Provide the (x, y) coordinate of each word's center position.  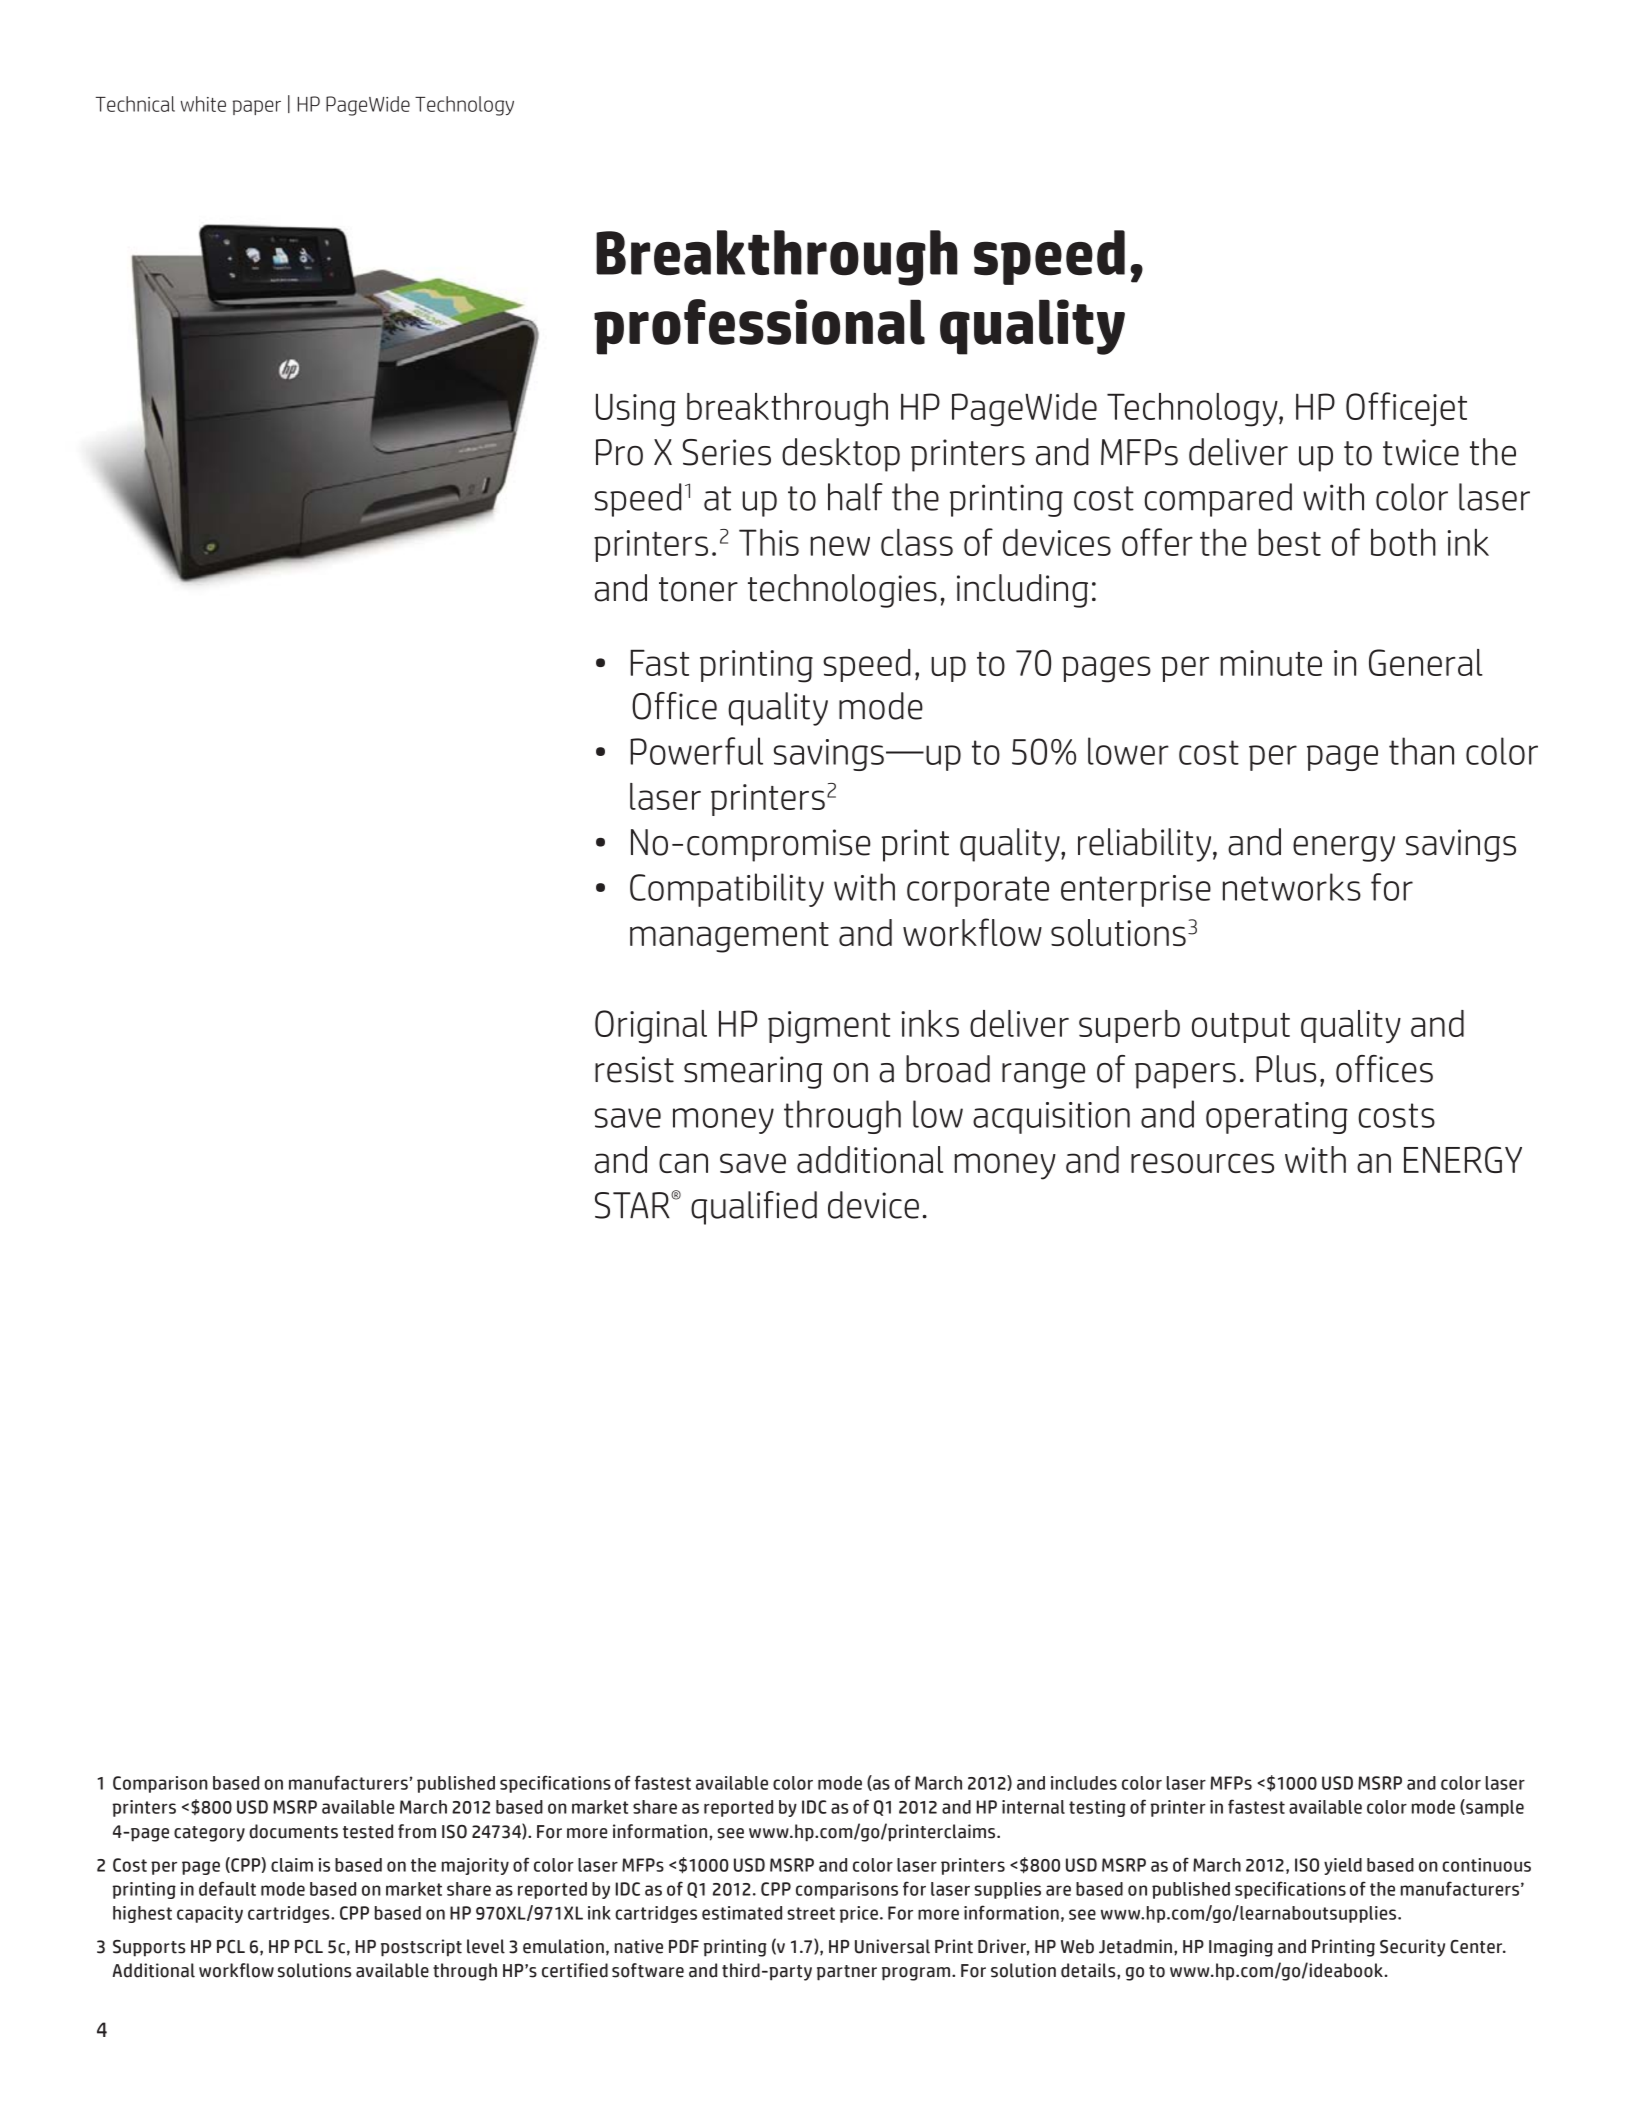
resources (1202, 1163)
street (811, 1913)
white (203, 104)
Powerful (696, 751)
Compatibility (727, 890)
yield (1343, 1866)
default (227, 1888)
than (1421, 751)
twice (1421, 452)
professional (759, 327)
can (683, 1163)
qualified (754, 1208)
